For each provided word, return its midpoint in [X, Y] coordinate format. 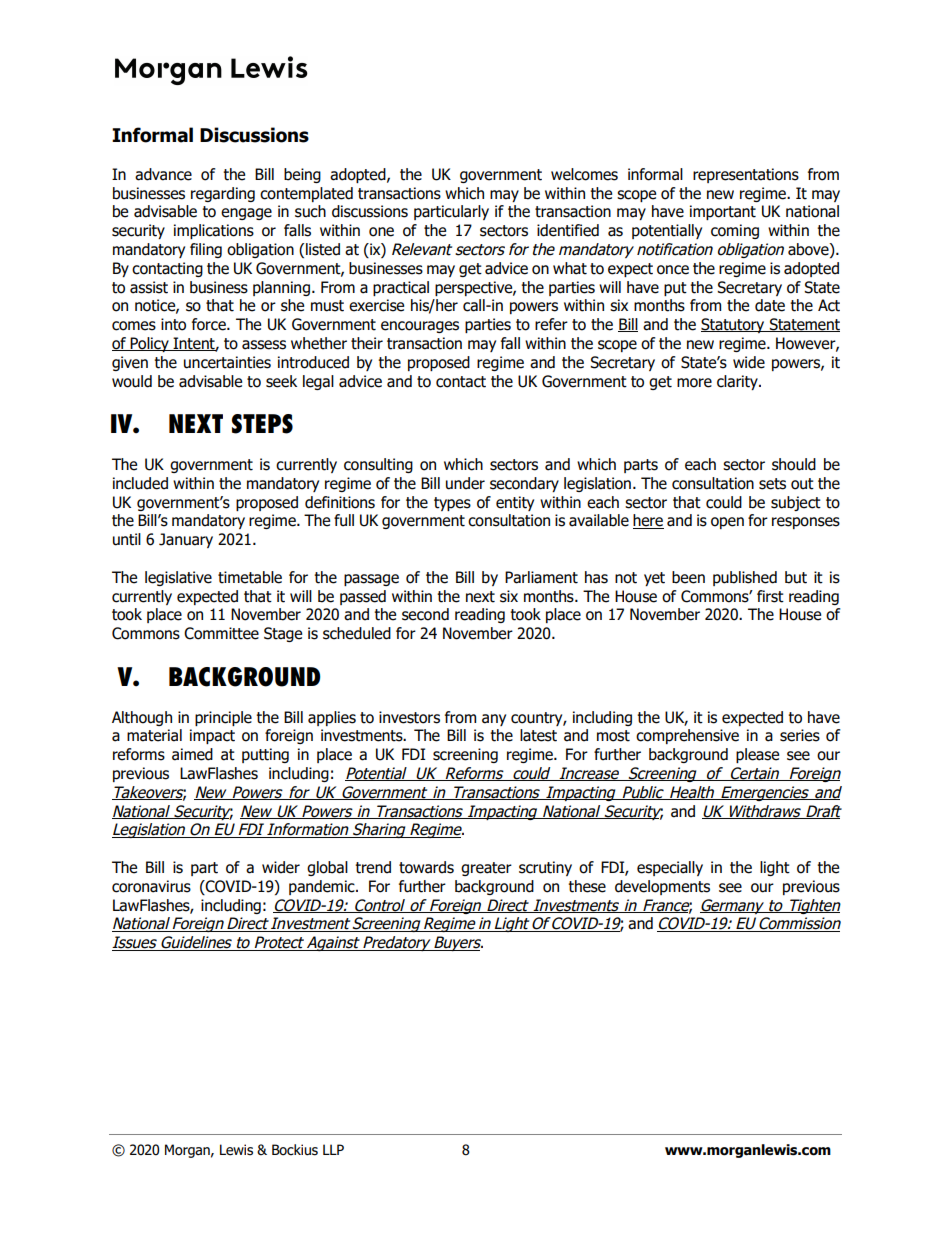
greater [486, 869]
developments [662, 887]
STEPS [262, 424]
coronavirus [151, 886]
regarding [223, 194]
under [465, 483]
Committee [221, 633]
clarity [738, 382]
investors [409, 717]
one [381, 232]
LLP [333, 1149]
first [770, 596]
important [723, 212]
